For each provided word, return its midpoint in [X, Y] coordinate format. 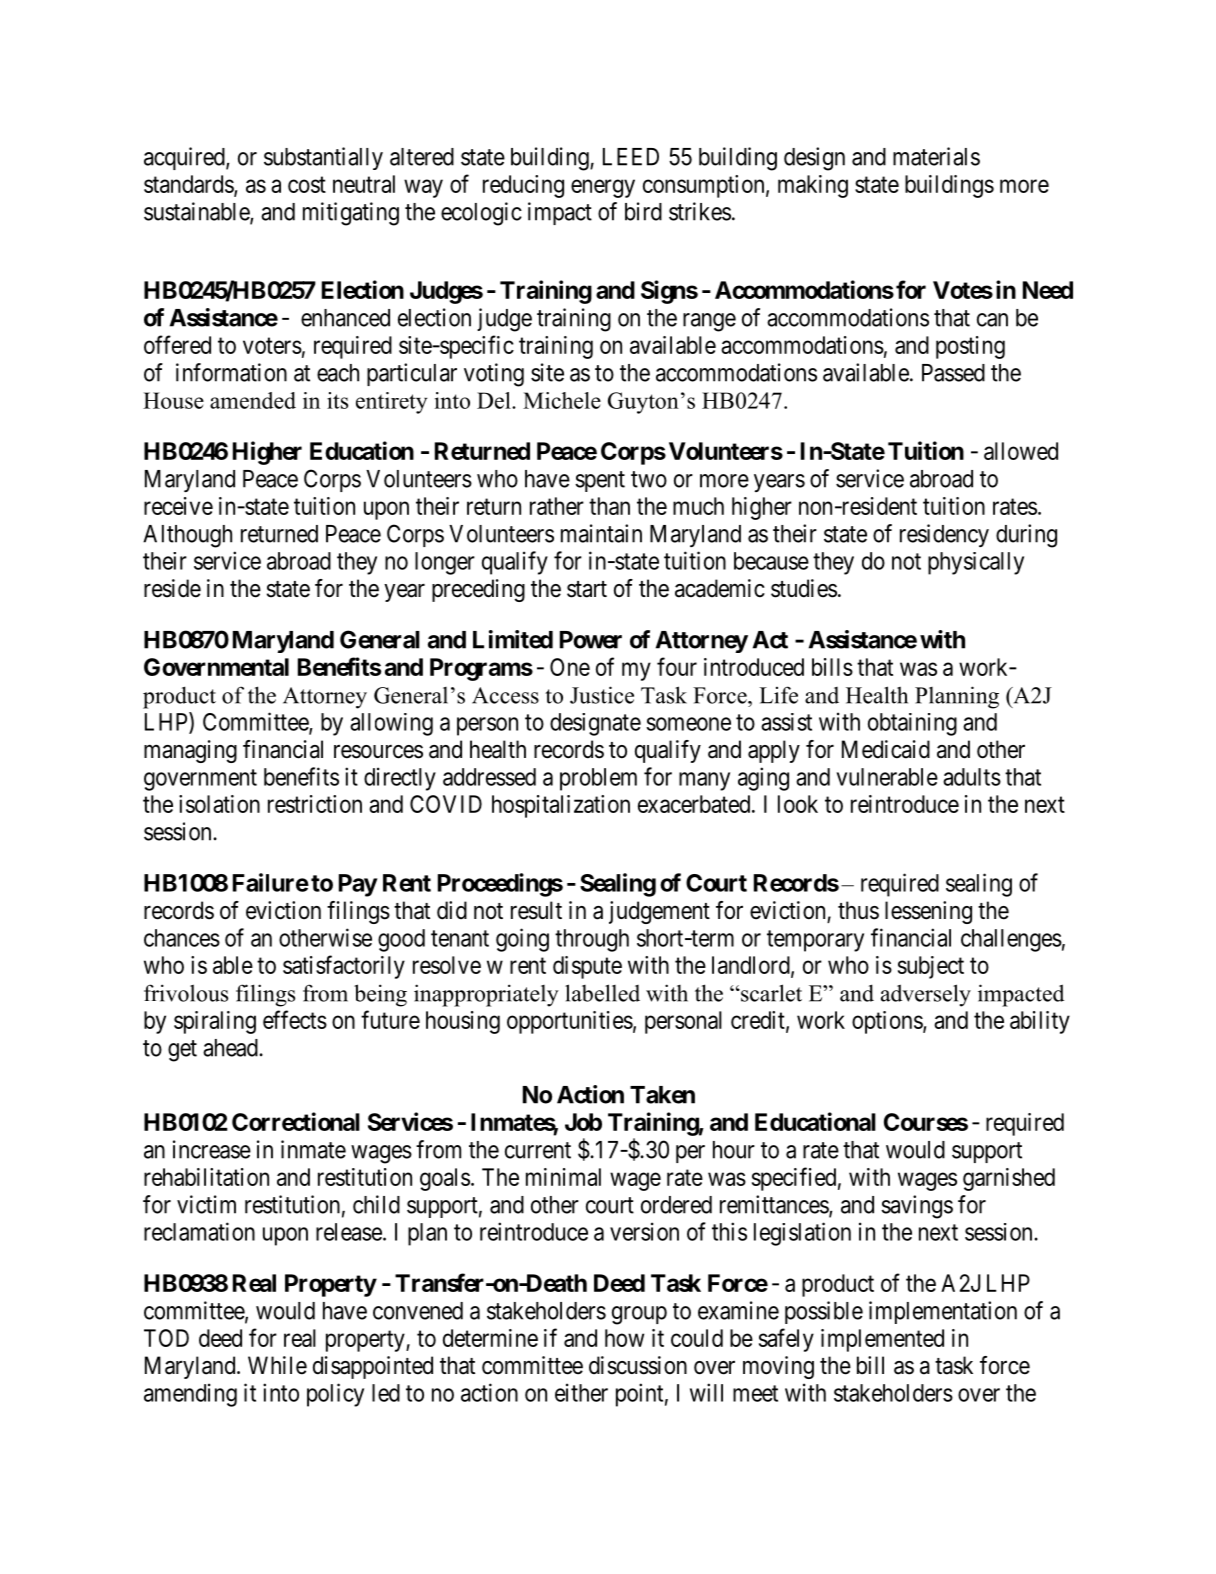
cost [307, 184]
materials [936, 156]
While [277, 1365]
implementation [943, 1312]
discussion [638, 1365]
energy [603, 188]
